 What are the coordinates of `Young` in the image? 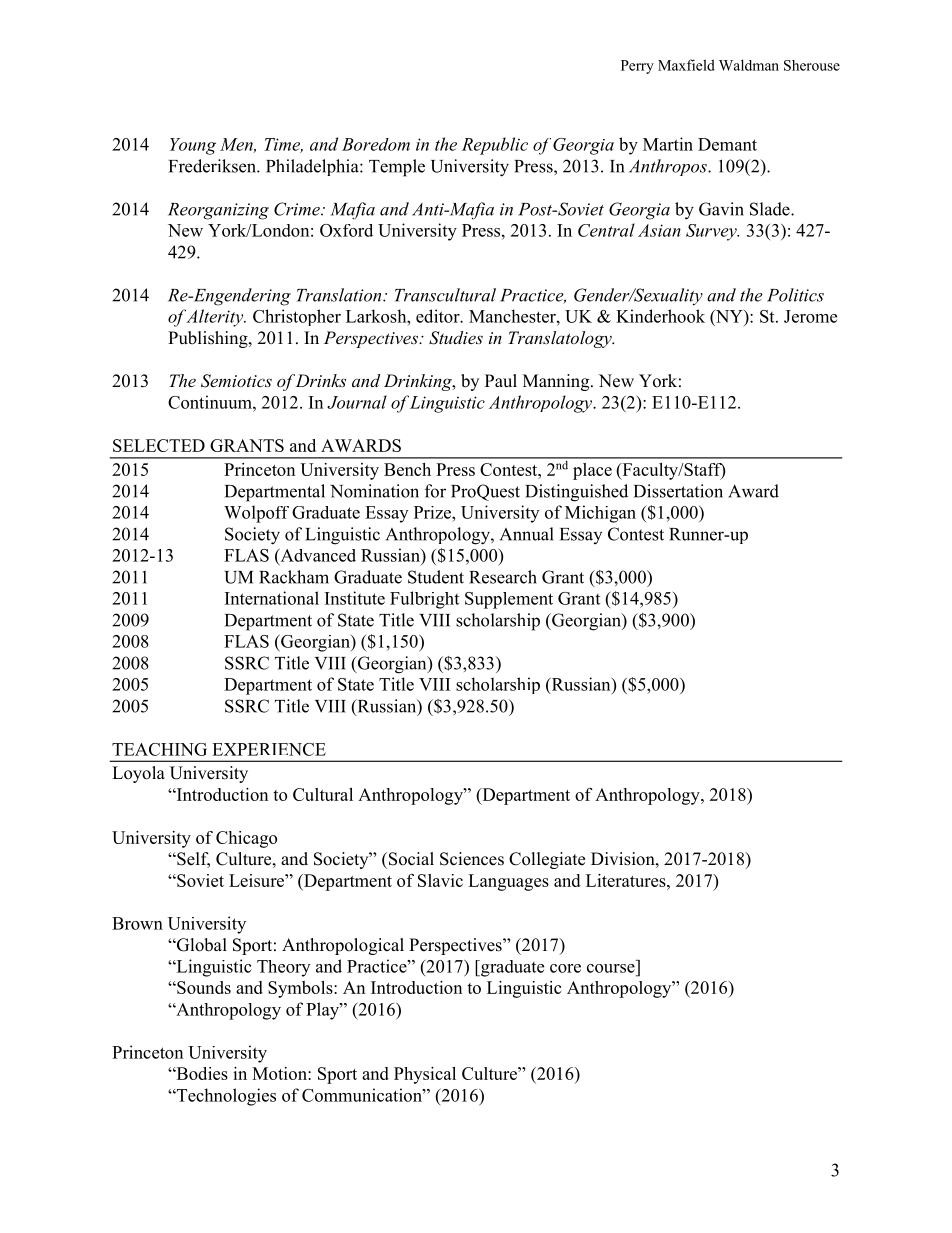 It's located at (193, 146).
